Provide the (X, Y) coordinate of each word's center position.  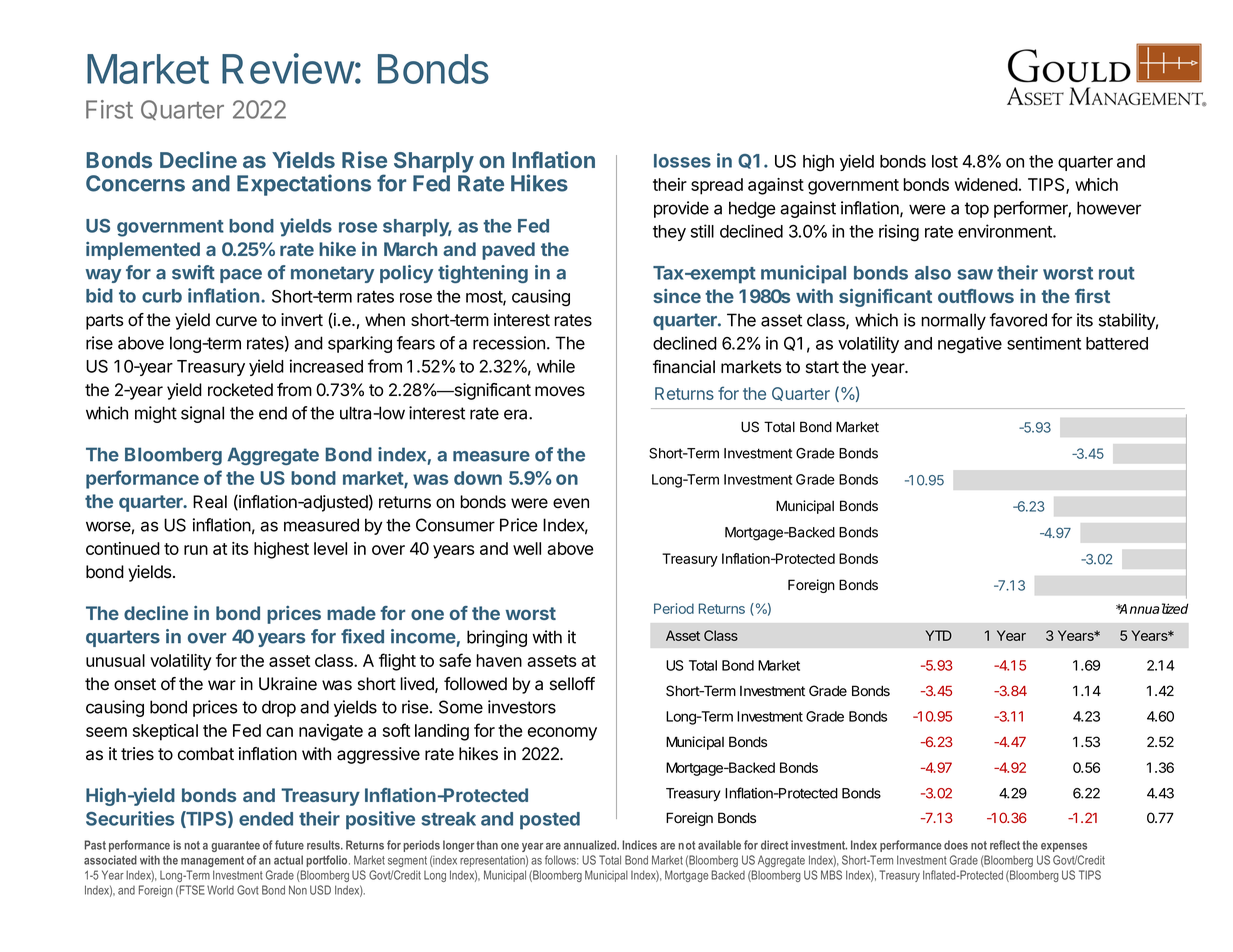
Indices (639, 845)
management (212, 861)
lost (945, 161)
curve (236, 321)
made (351, 613)
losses (682, 161)
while (556, 366)
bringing (497, 638)
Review (288, 68)
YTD (938, 635)
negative (970, 345)
